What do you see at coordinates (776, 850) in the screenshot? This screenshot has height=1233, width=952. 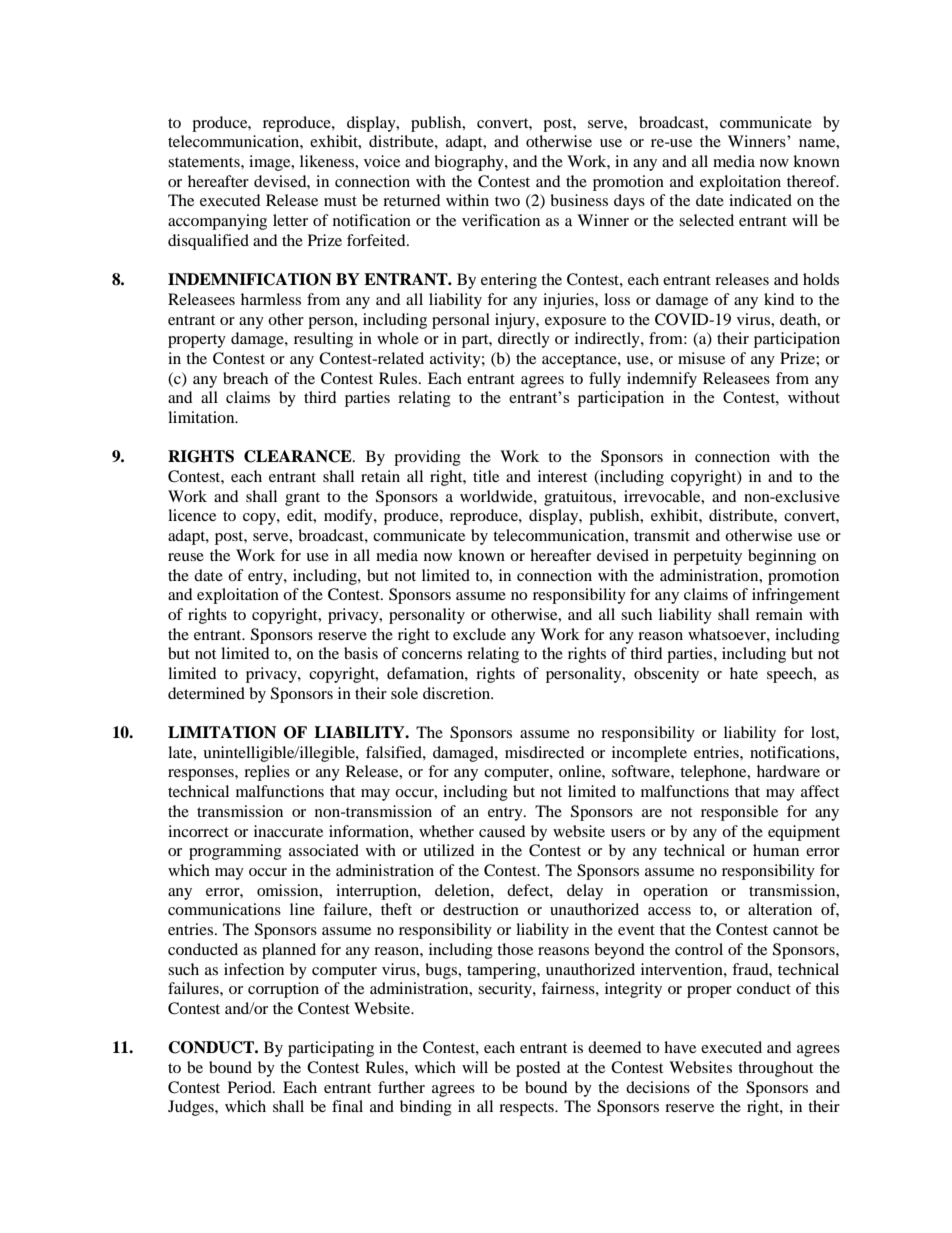 I see `human` at bounding box center [776, 850].
